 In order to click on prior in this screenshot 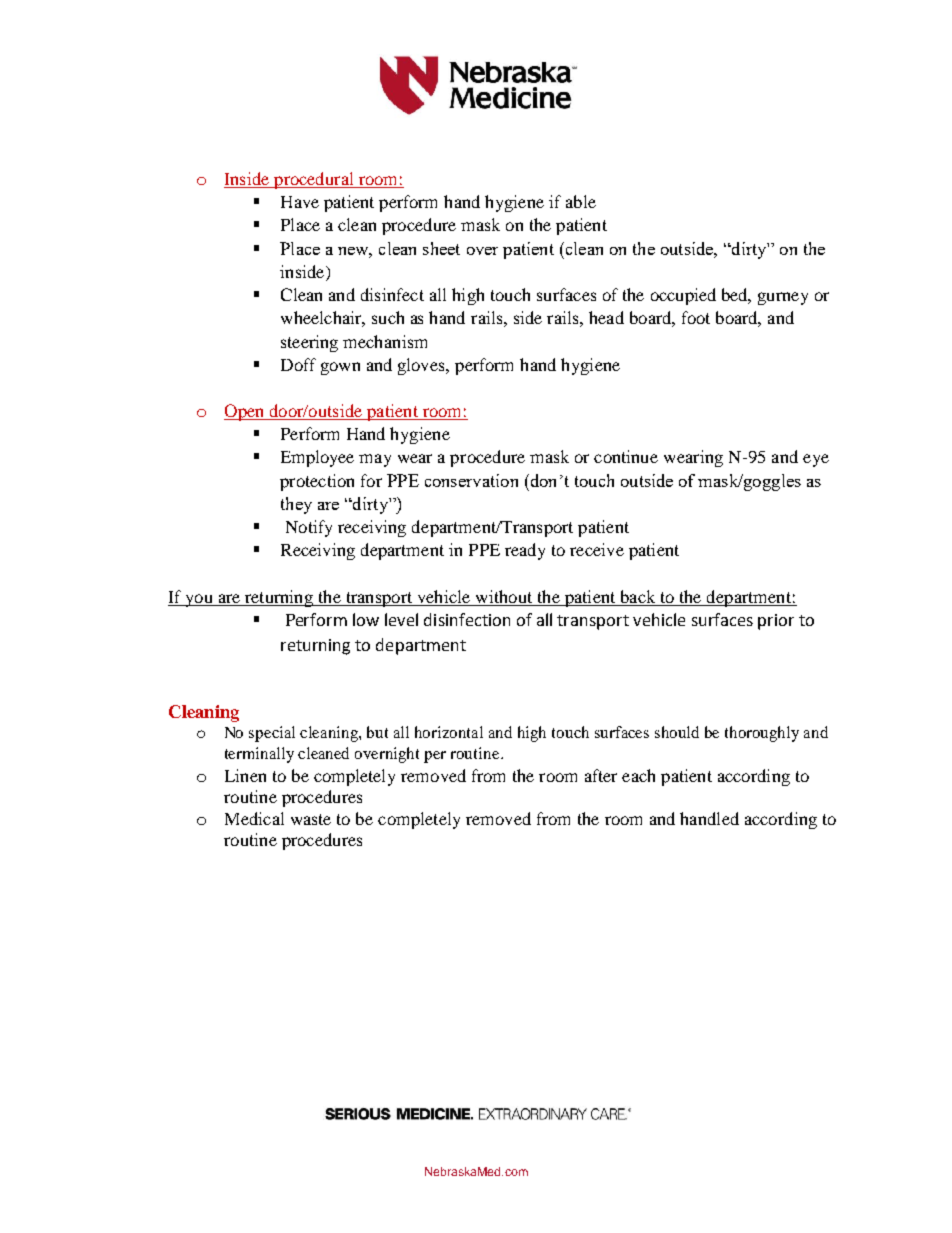, I will do `click(776, 622)`.
